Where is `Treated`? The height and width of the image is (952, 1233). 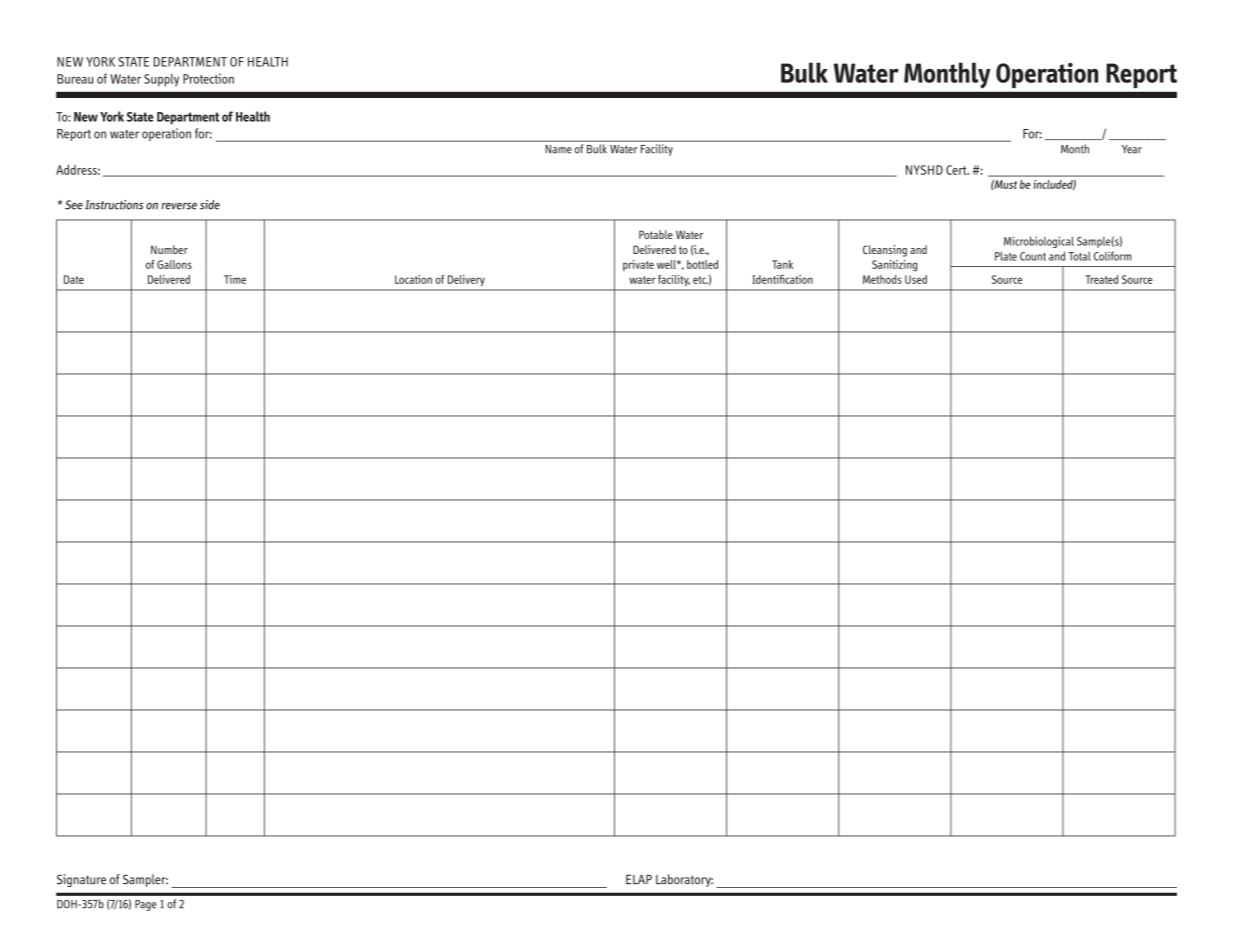 Treated is located at coordinates (1101, 279).
